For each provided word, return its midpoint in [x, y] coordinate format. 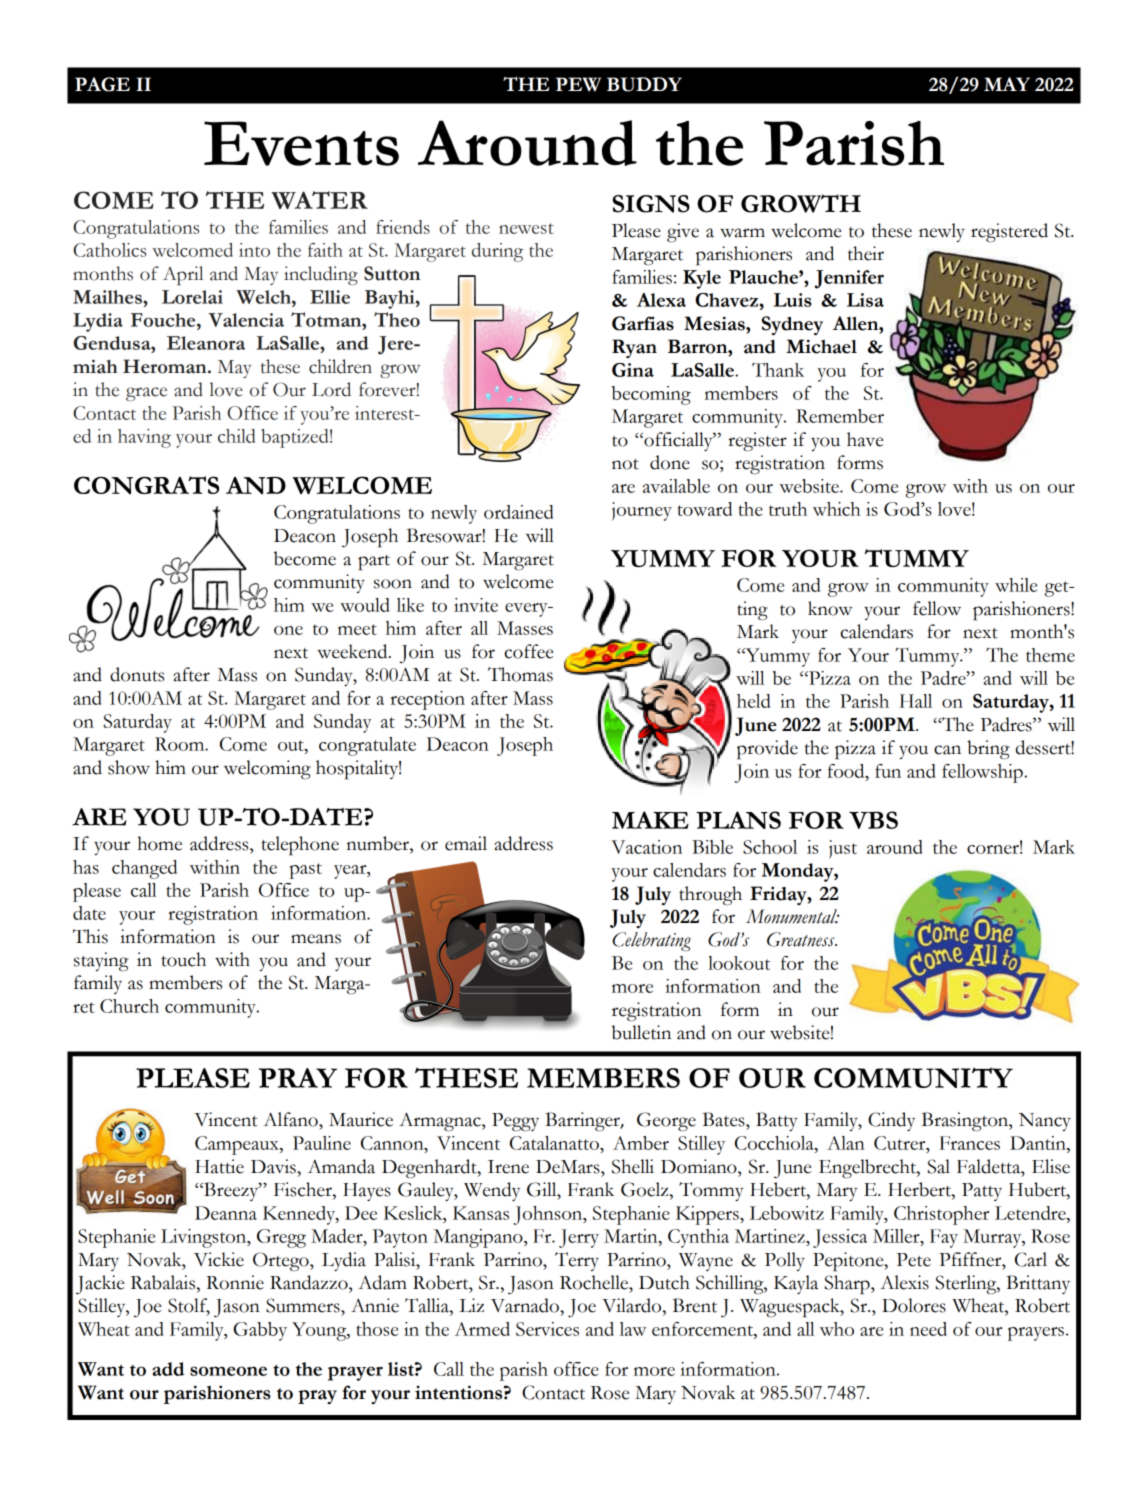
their [866, 253]
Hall [915, 701]
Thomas [520, 674]
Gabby [260, 1331]
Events [301, 143]
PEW [578, 84]
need [928, 1329]
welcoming [267, 770]
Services [547, 1329]
